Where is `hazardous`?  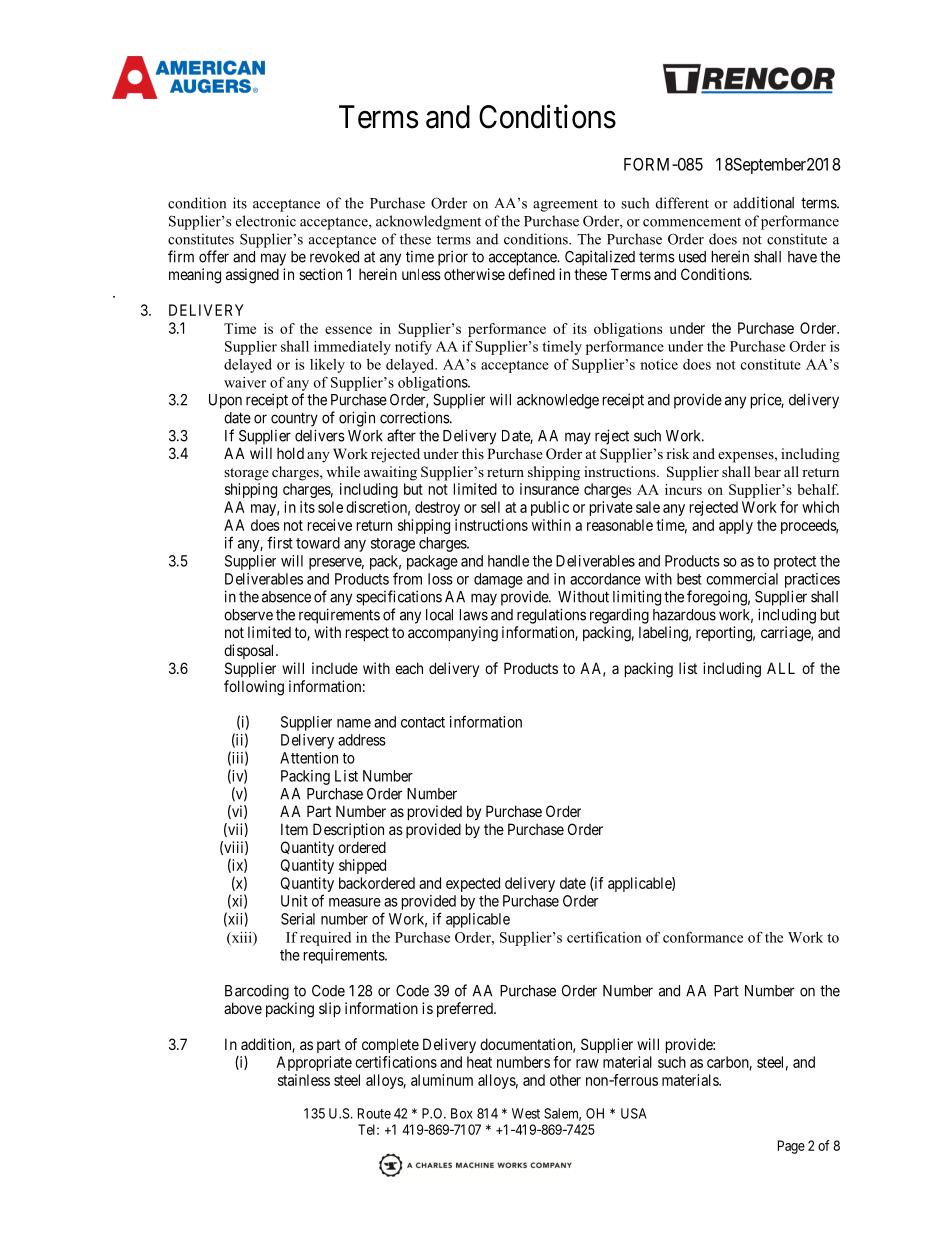 hazardous is located at coordinates (684, 615).
